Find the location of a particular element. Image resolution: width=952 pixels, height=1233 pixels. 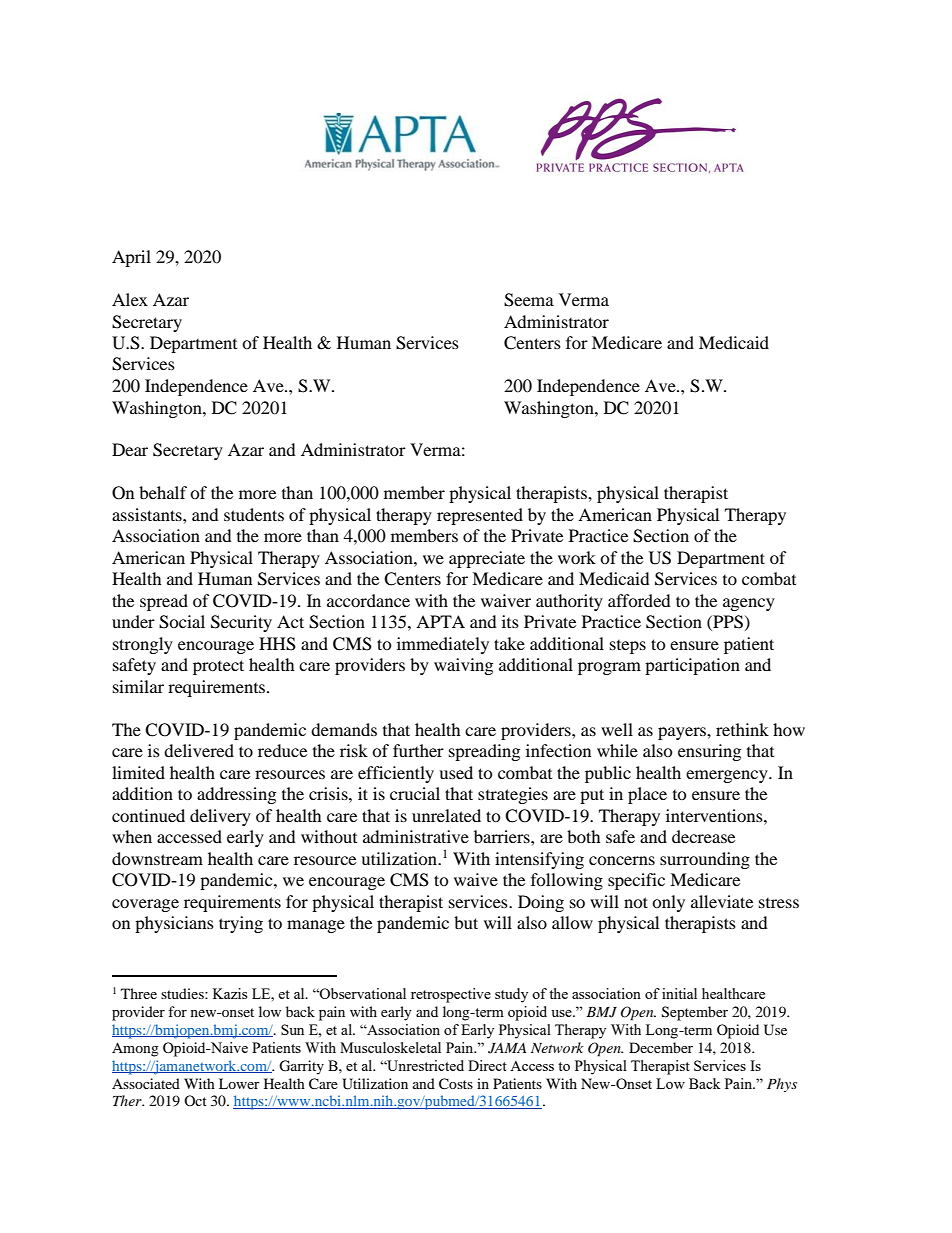

Alex is located at coordinates (130, 299).
